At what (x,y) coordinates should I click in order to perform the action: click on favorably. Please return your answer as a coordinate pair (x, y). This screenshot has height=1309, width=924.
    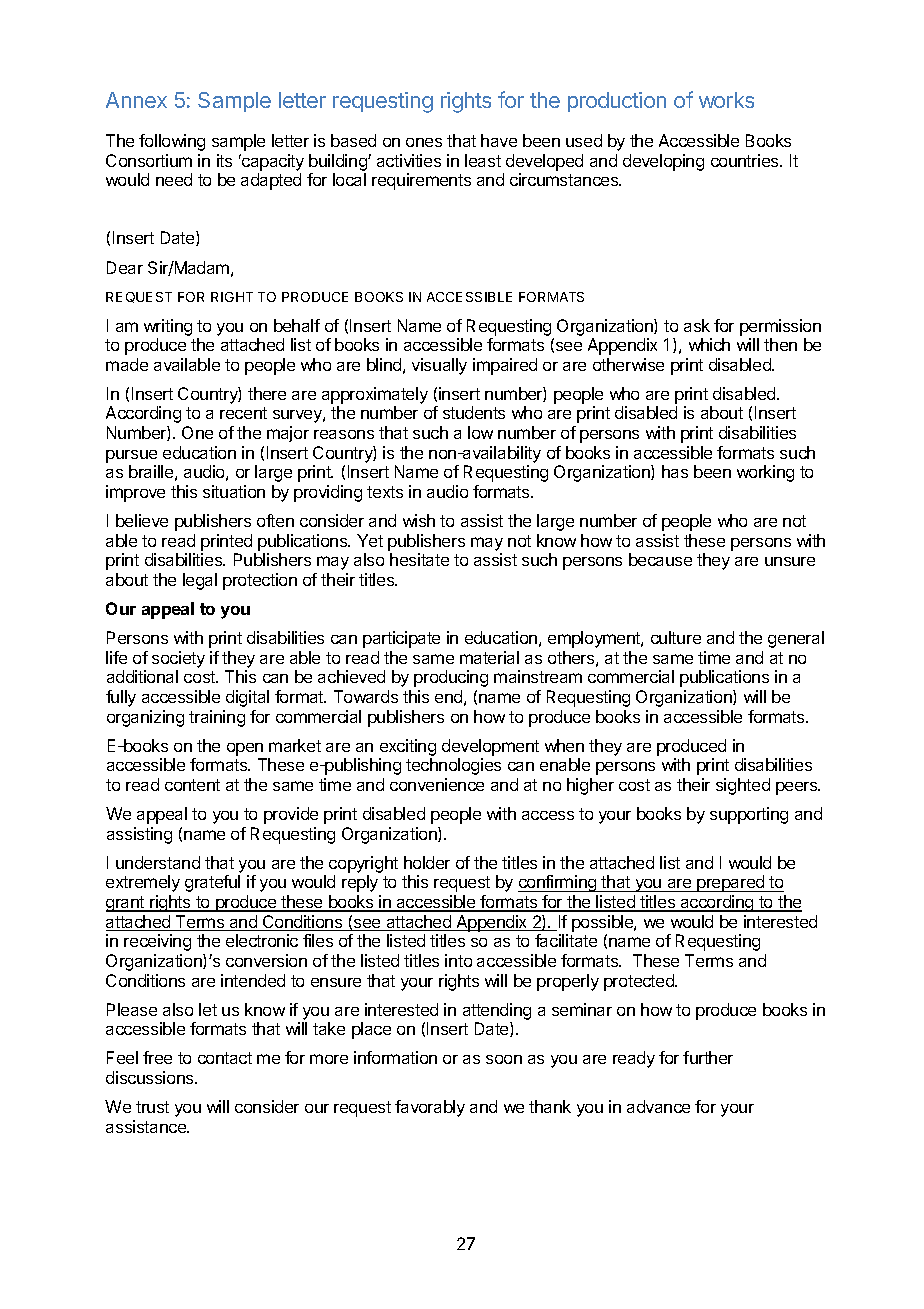
    Looking at the image, I should click on (430, 1108).
